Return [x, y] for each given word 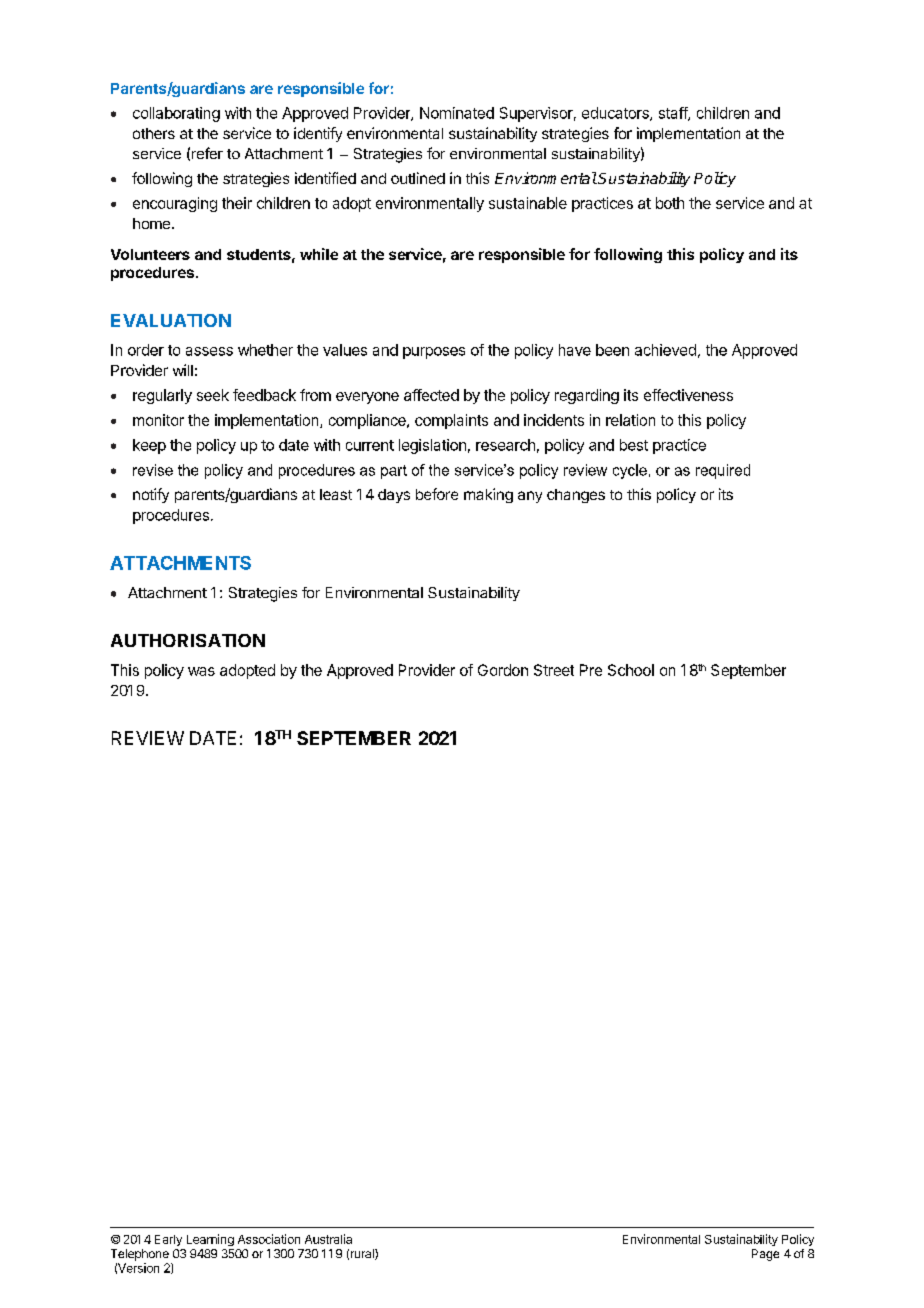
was [201, 671]
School [631, 670]
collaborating [176, 114]
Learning [210, 1240]
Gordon [503, 670]
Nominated [457, 113]
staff [674, 114]
